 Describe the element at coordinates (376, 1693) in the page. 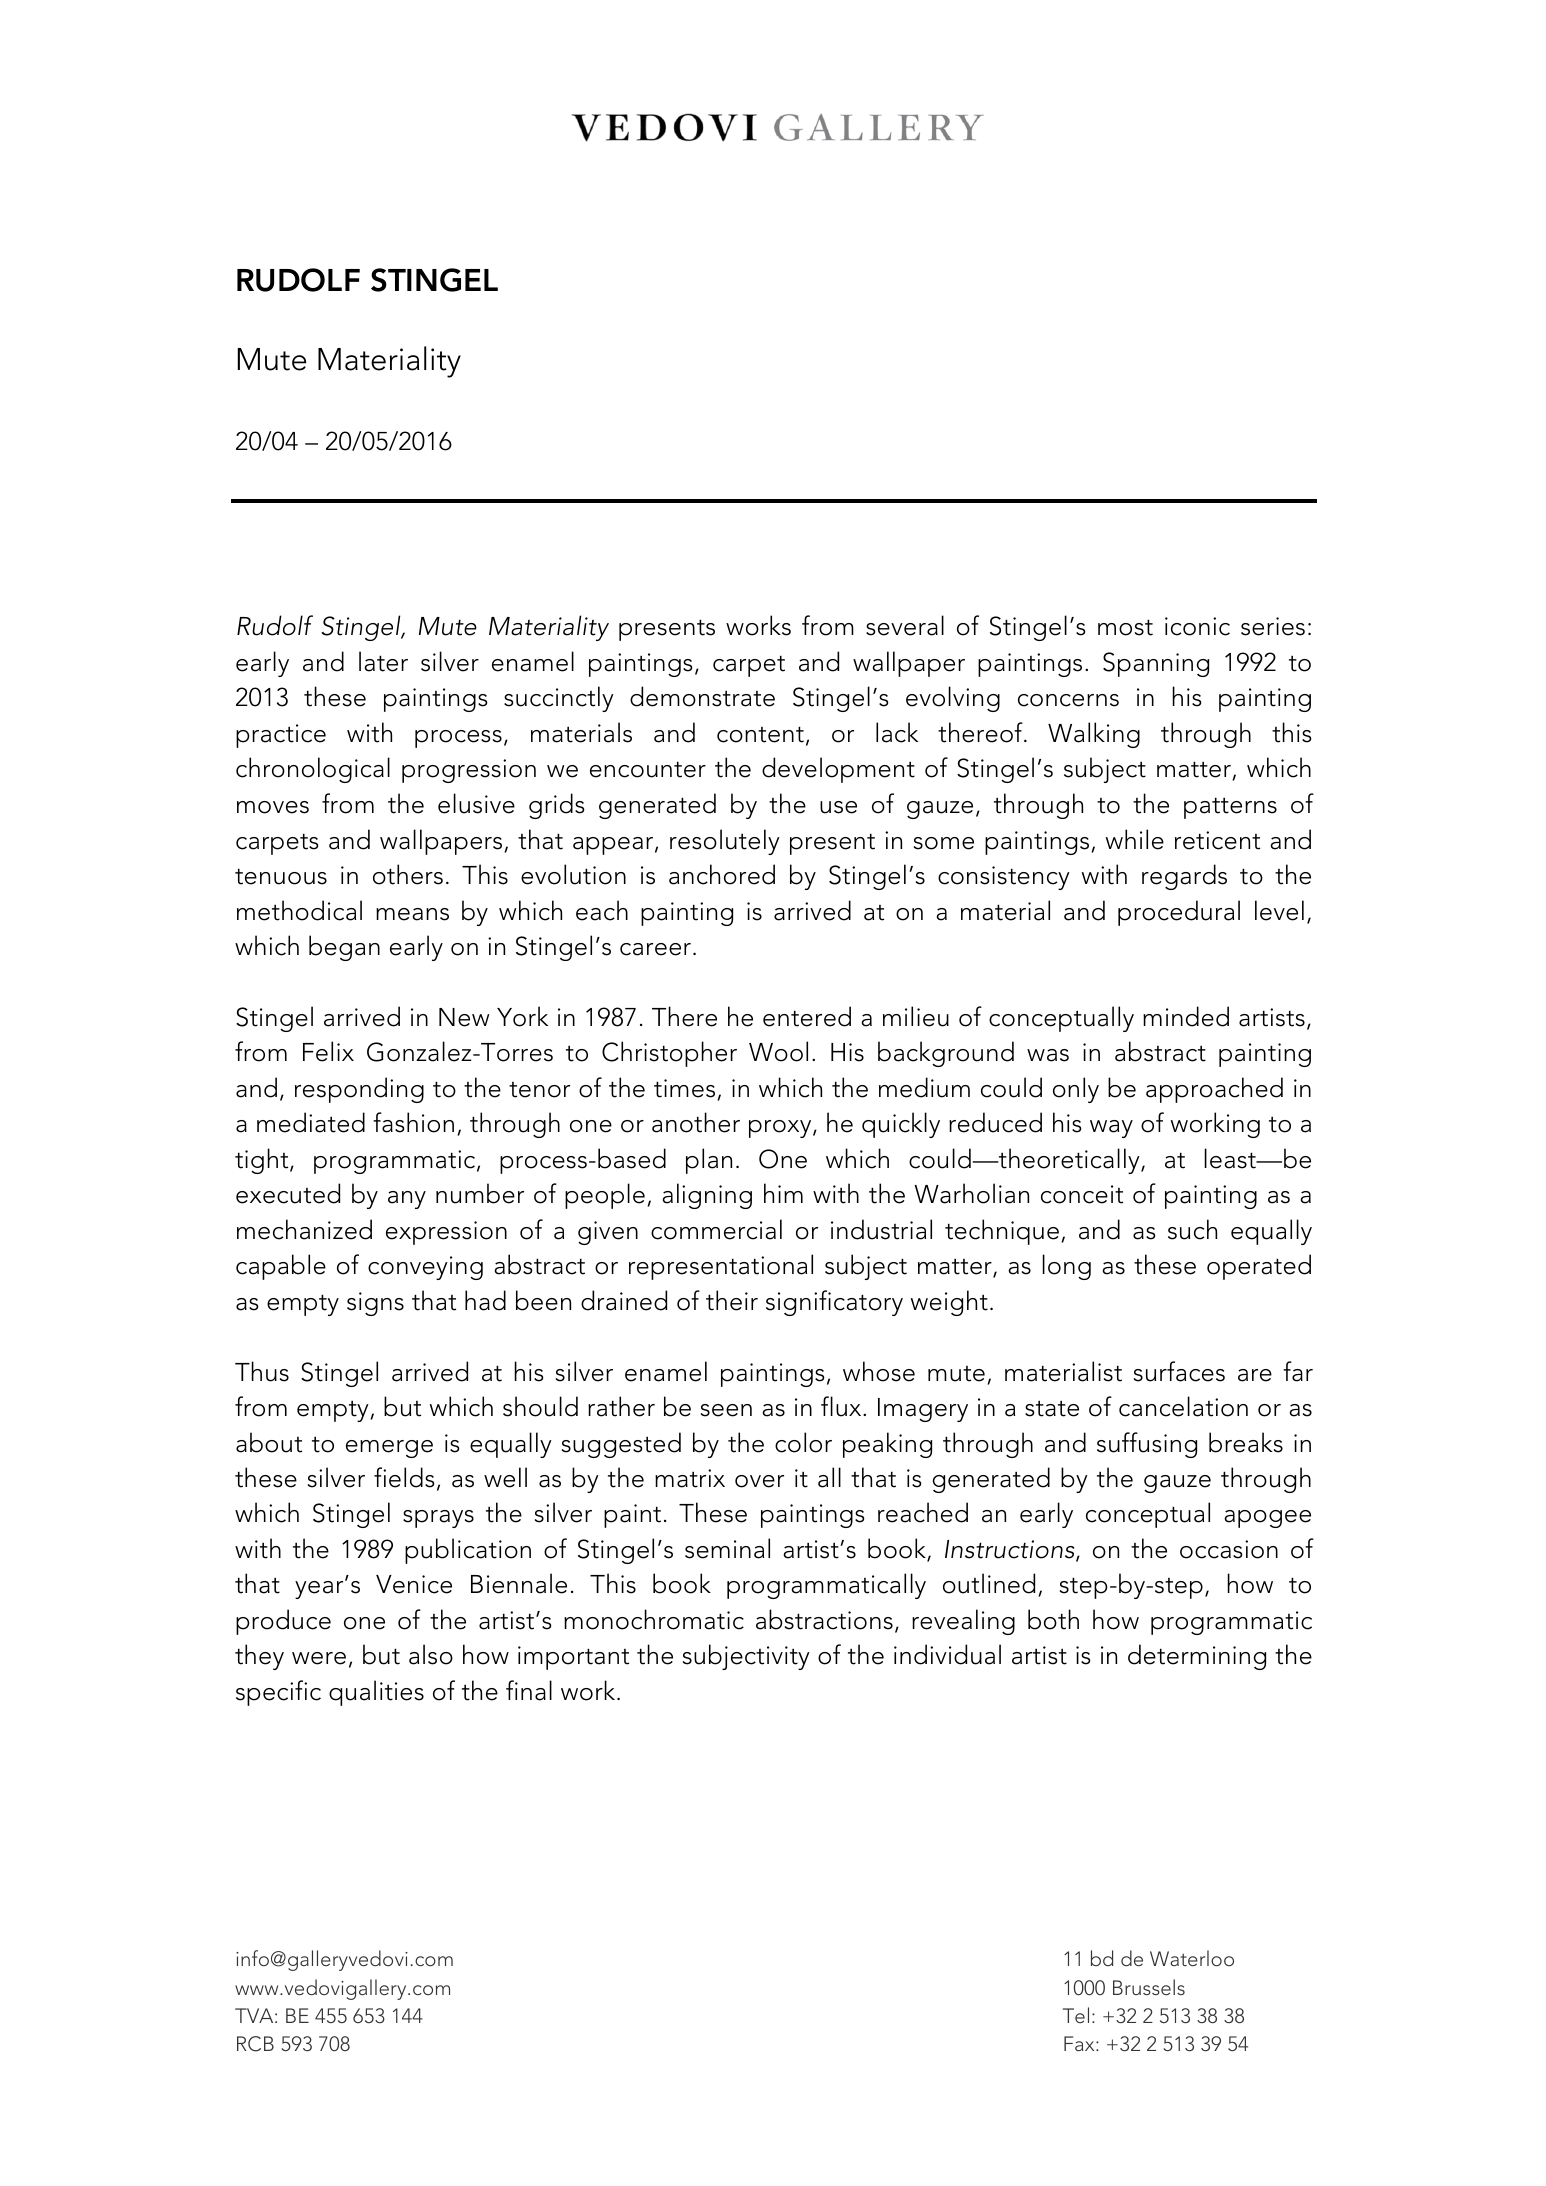

I see `qualities` at that location.
